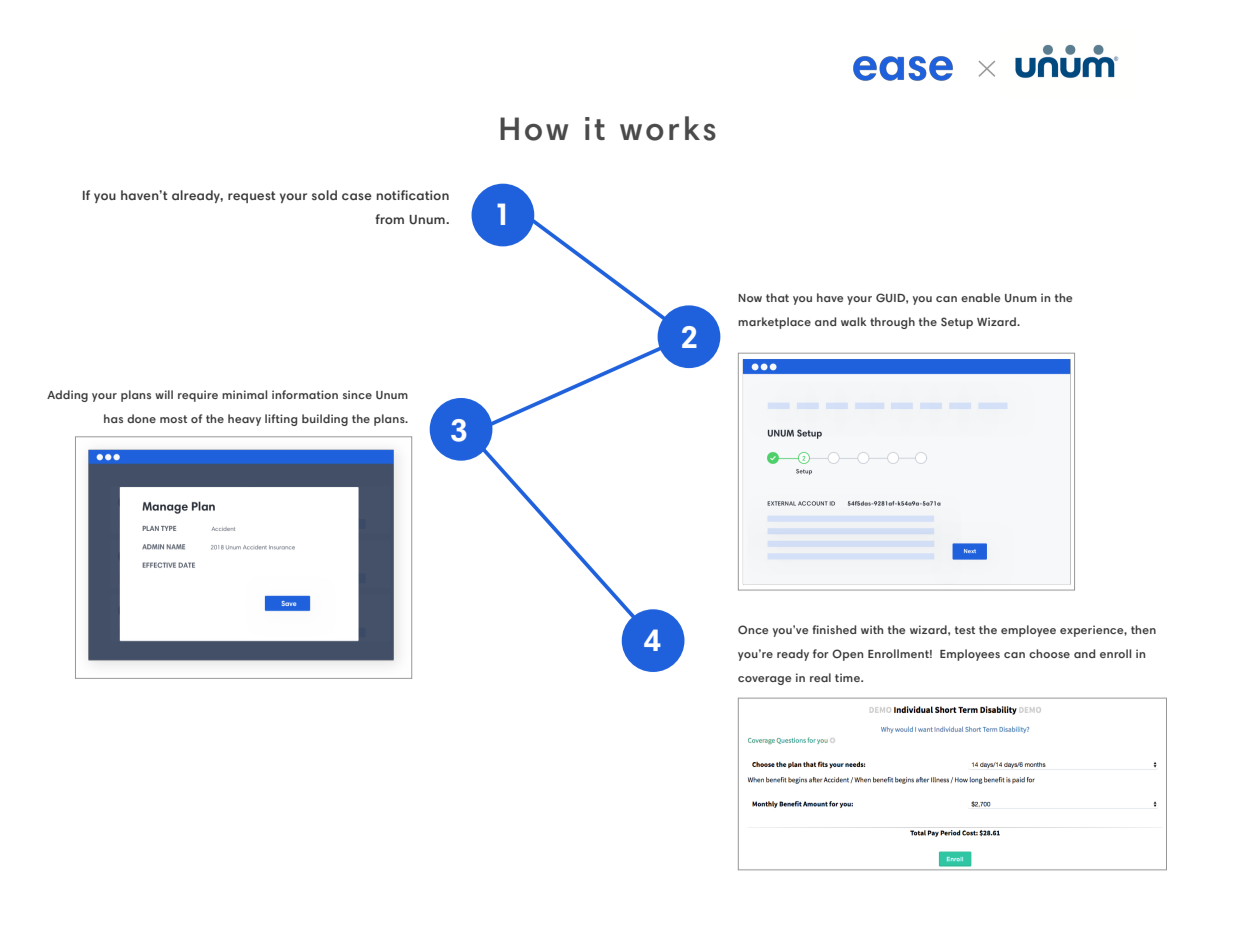 The image size is (1233, 952). I want to click on real, so click(820, 677).
